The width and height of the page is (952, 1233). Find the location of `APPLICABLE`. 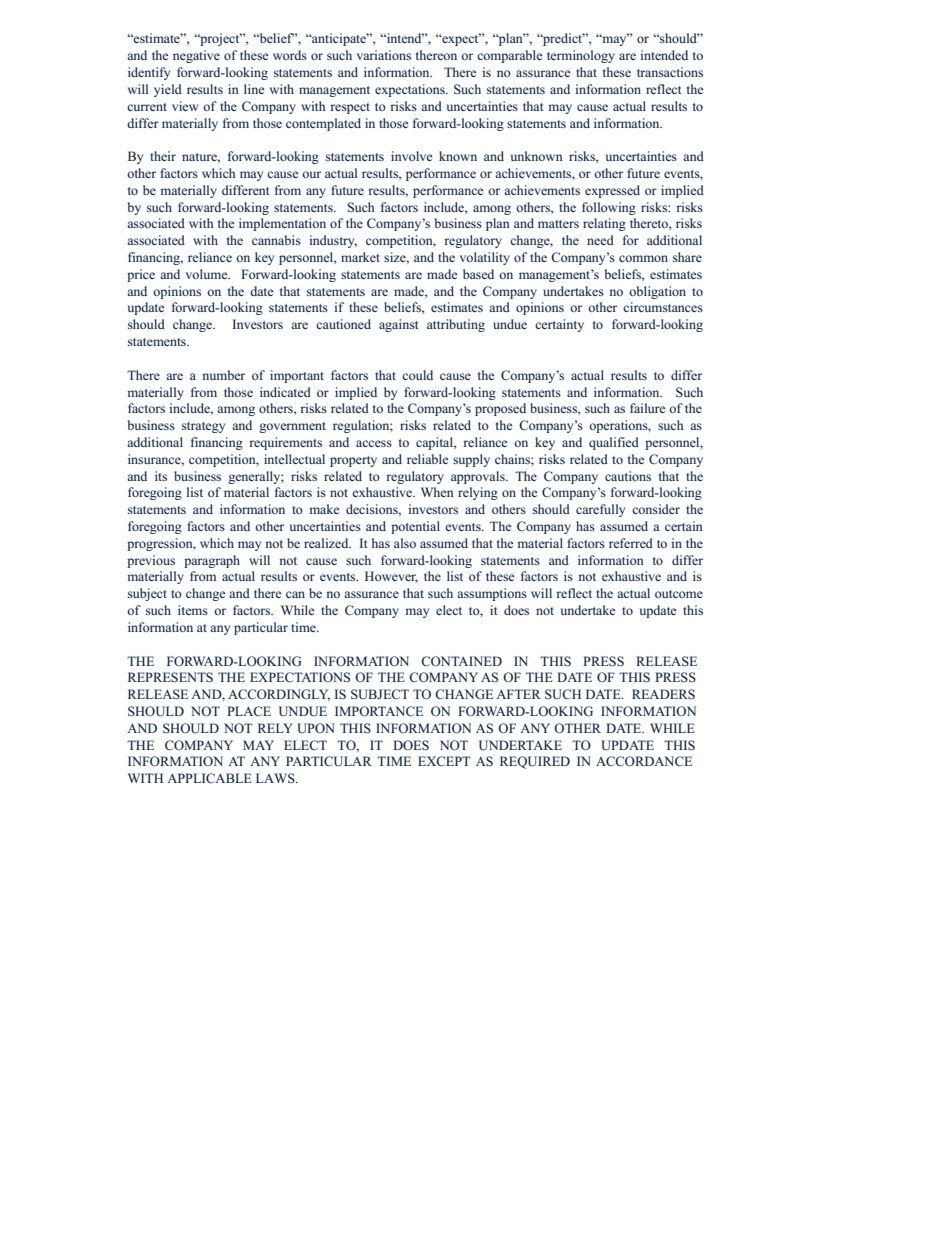

APPLICABLE is located at coordinates (209, 778).
